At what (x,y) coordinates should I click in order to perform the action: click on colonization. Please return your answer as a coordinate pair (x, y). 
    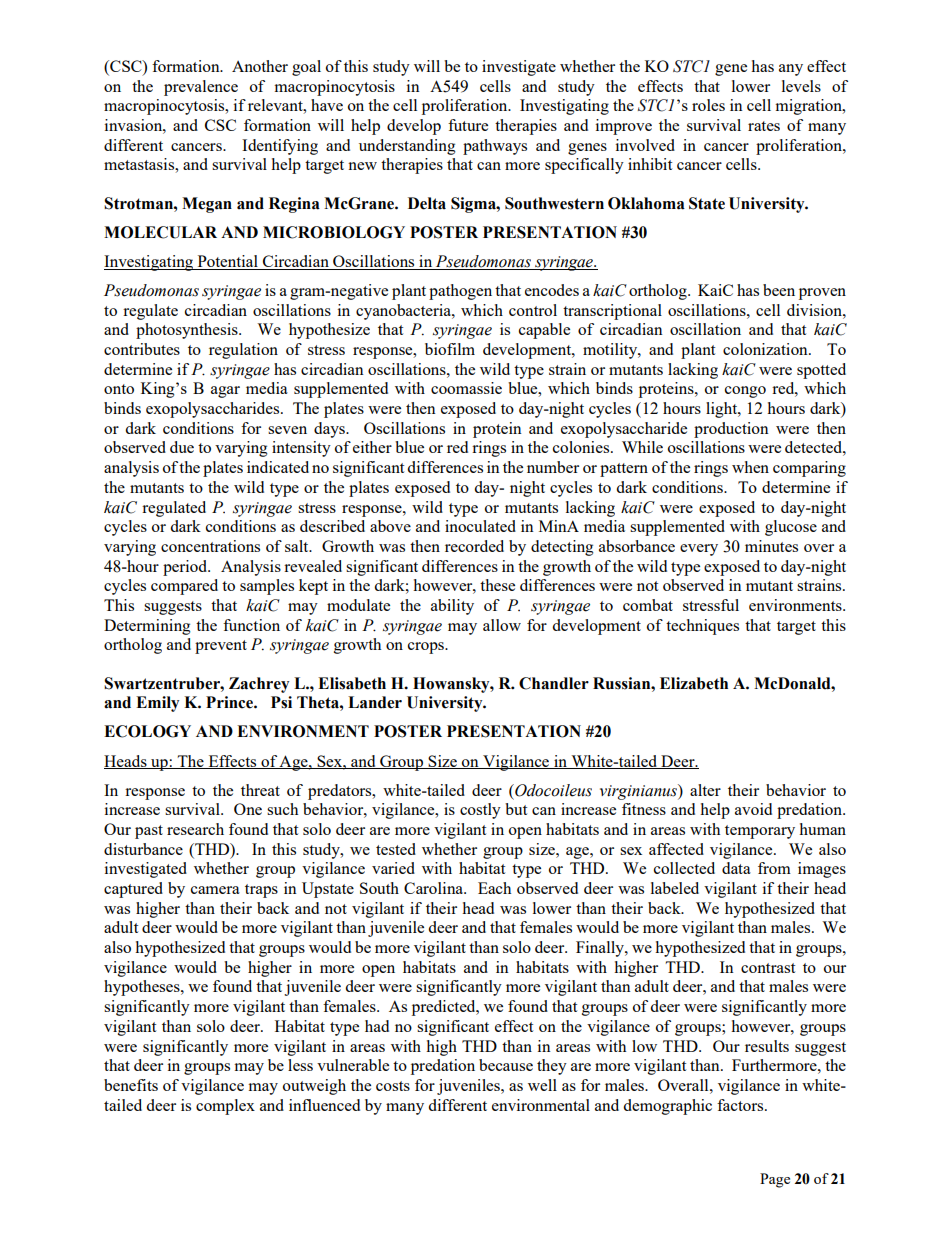
    Looking at the image, I should click on (766, 349).
